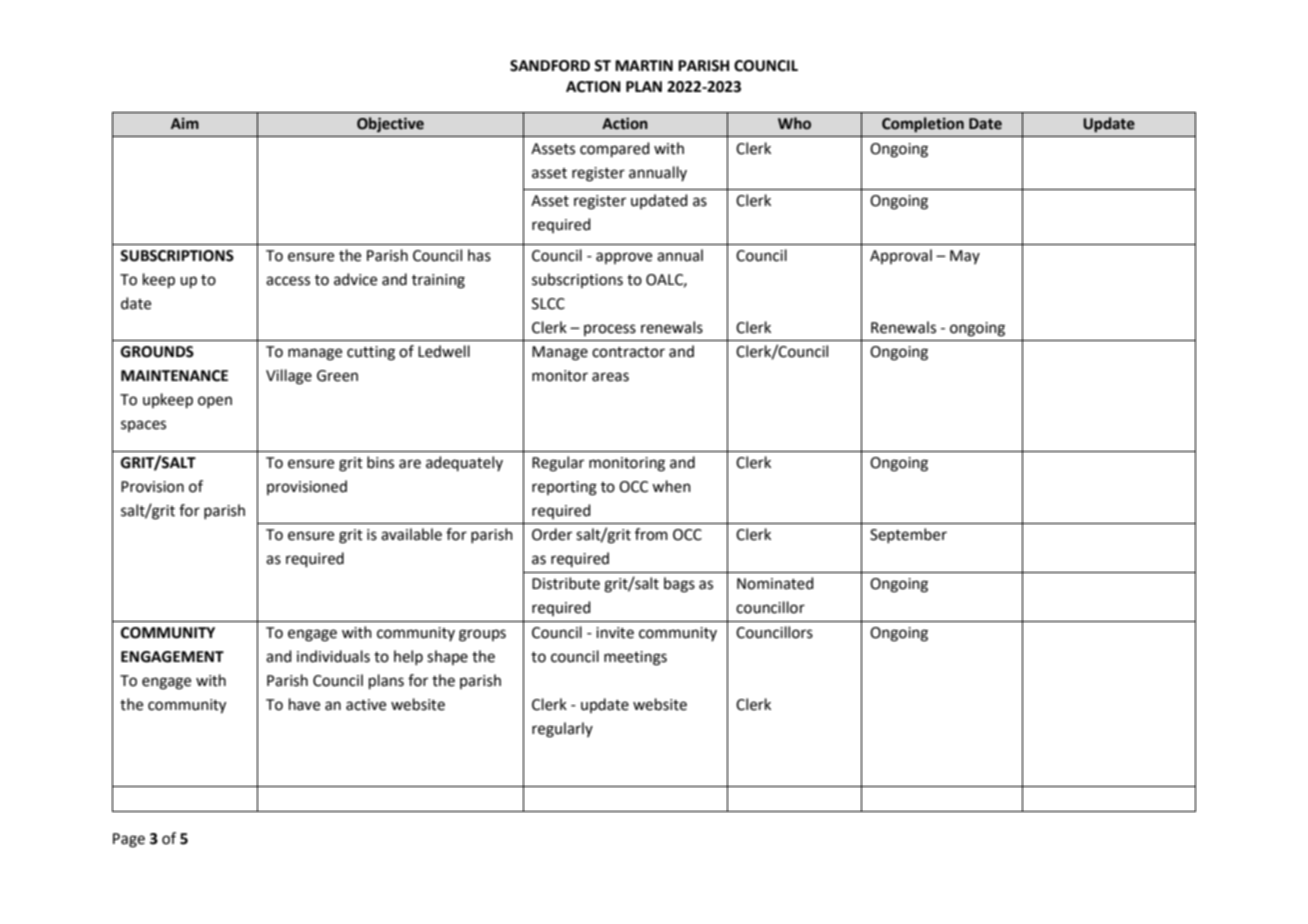 The image size is (1308, 924). What do you see at coordinates (610, 330) in the screenshot?
I see `process` at bounding box center [610, 330].
